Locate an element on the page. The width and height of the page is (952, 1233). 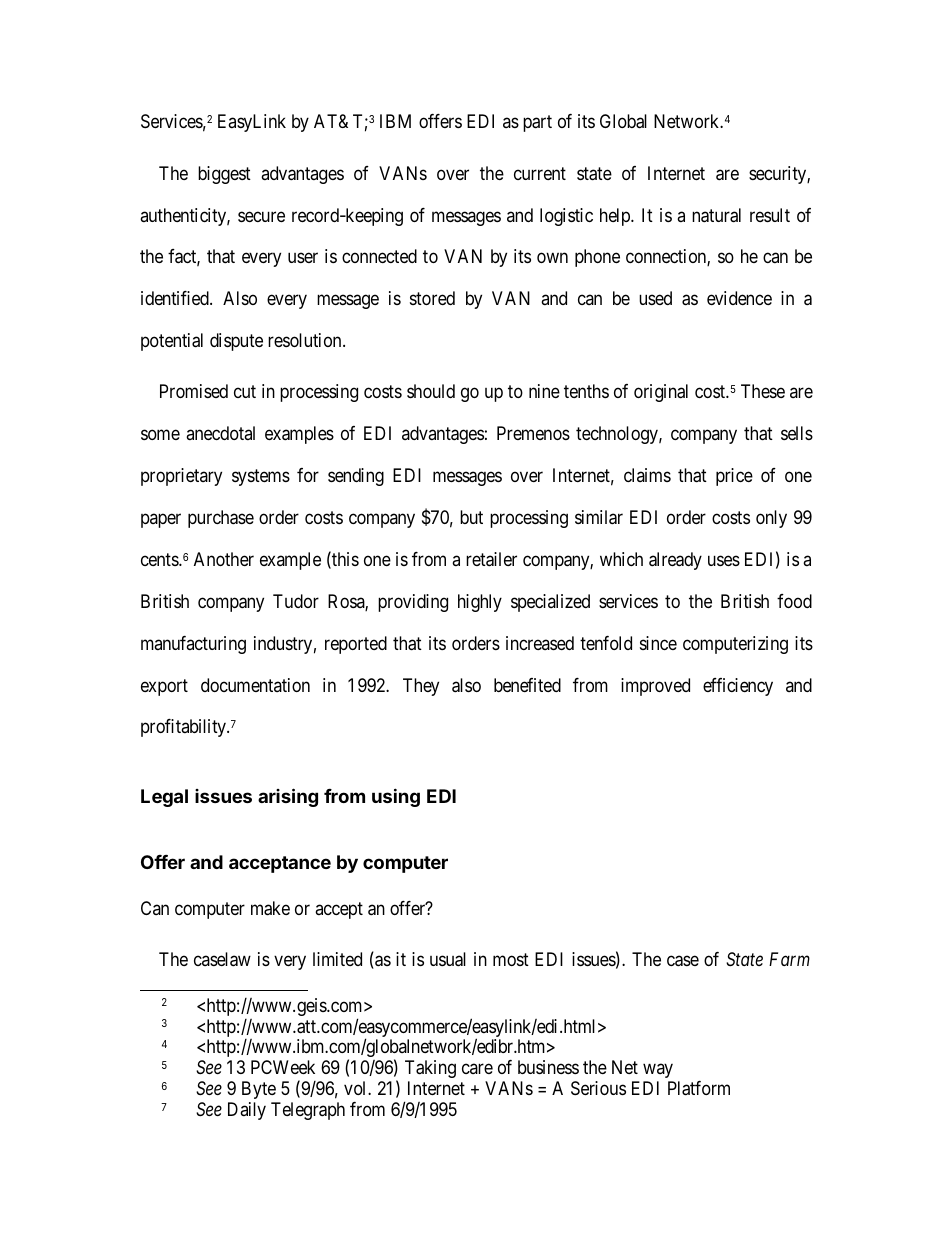
Byte is located at coordinates (259, 1090).
